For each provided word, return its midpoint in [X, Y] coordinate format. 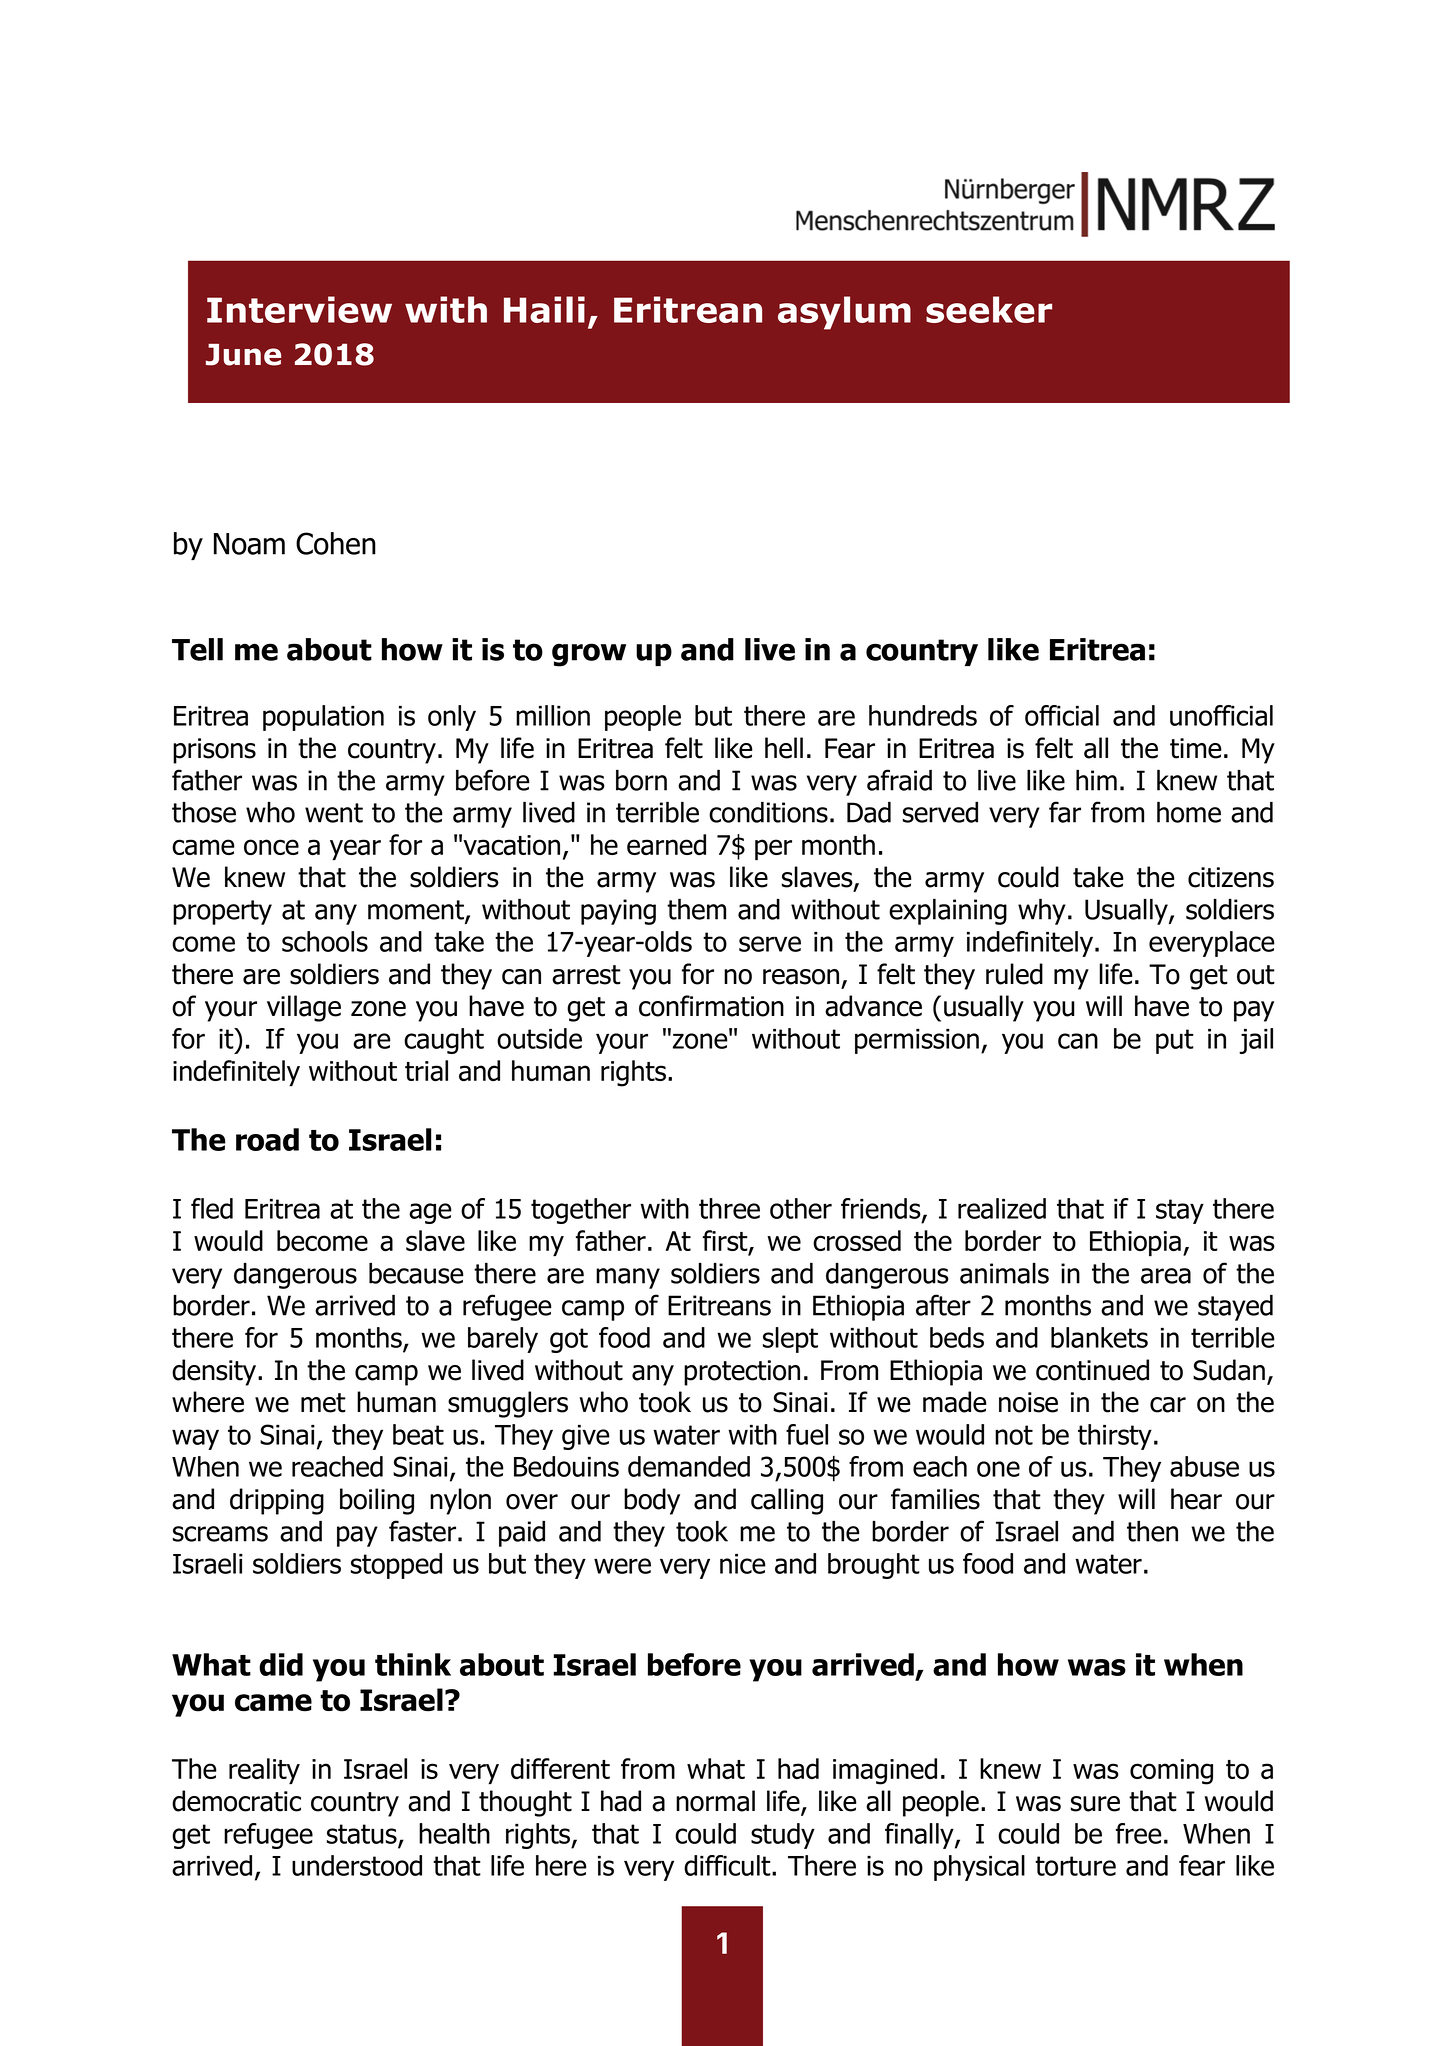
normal [715, 1801]
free [1139, 1833]
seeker [989, 309]
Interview [299, 309]
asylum [844, 313]
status [363, 1835]
